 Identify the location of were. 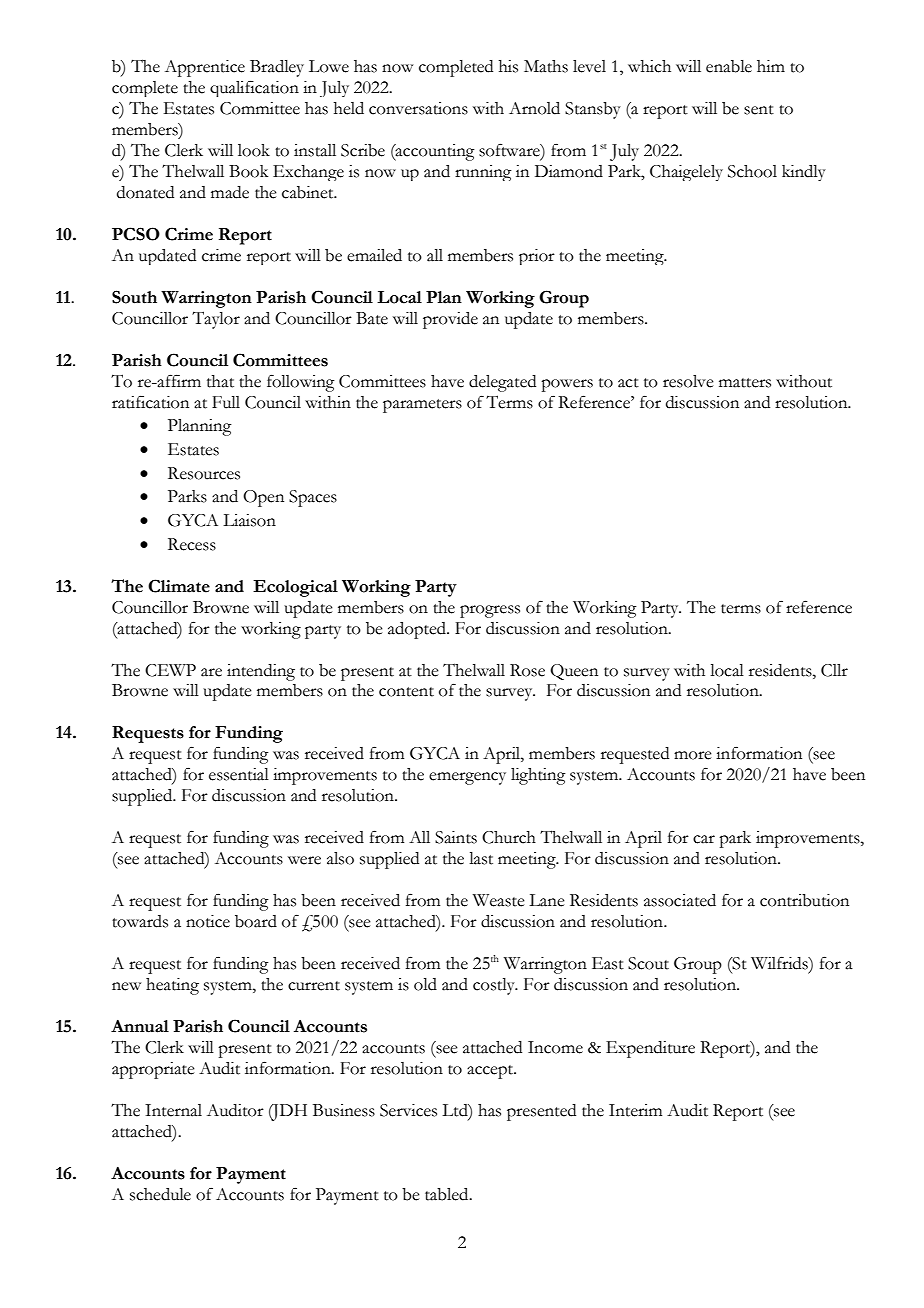
(304, 860).
